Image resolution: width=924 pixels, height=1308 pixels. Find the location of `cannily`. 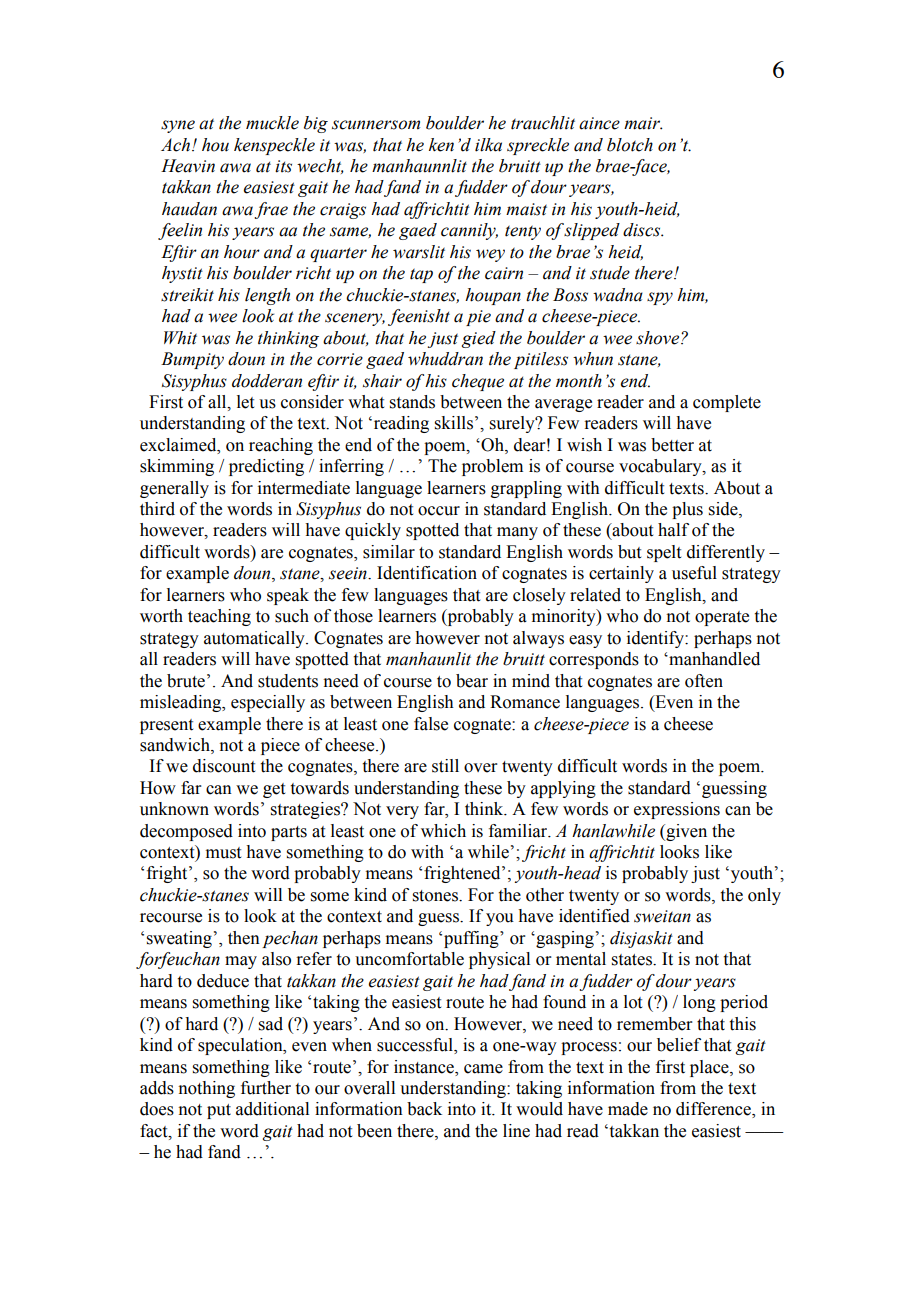

cannily is located at coordinates (469, 231).
